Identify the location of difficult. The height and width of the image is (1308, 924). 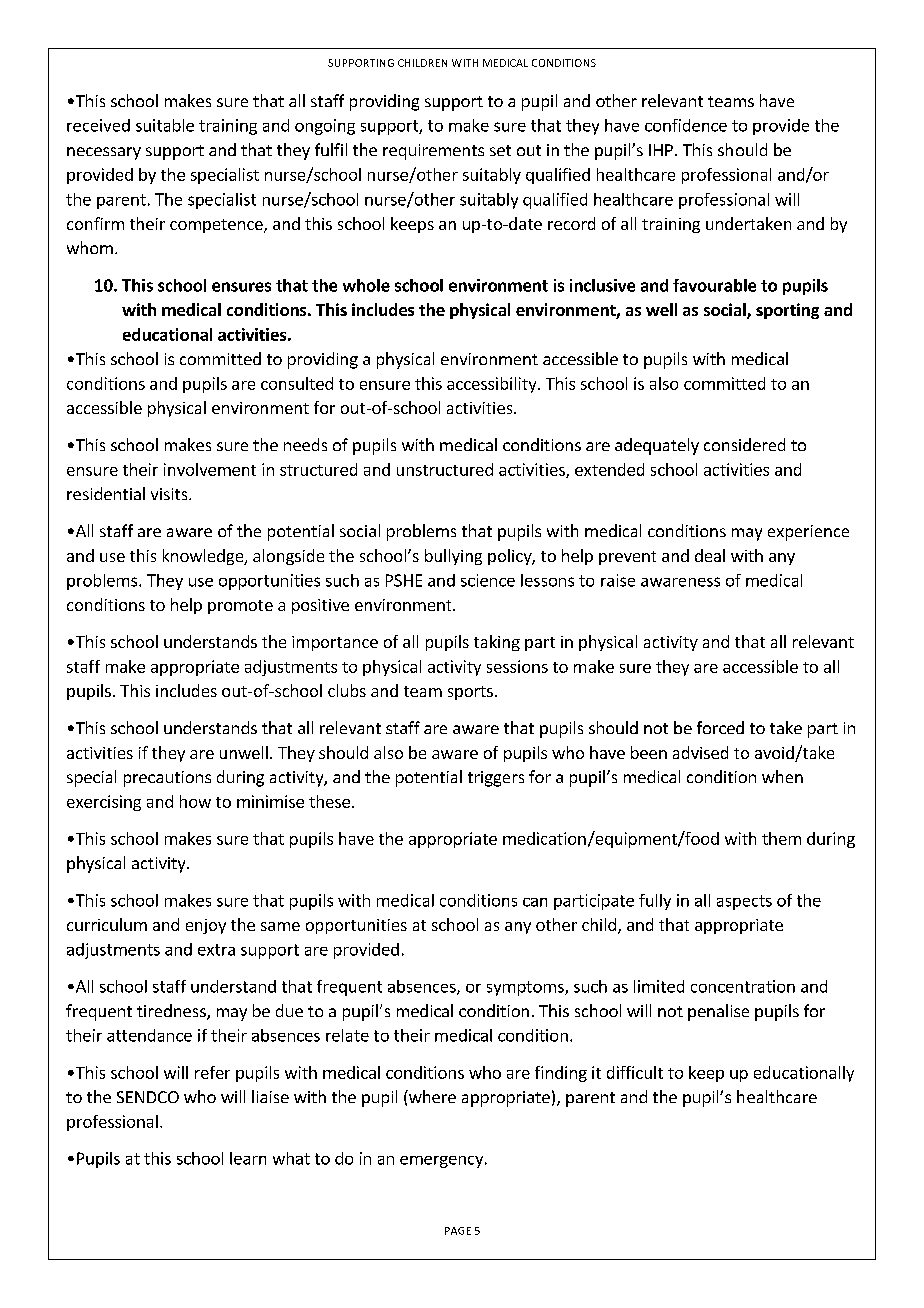
(635, 1072).
